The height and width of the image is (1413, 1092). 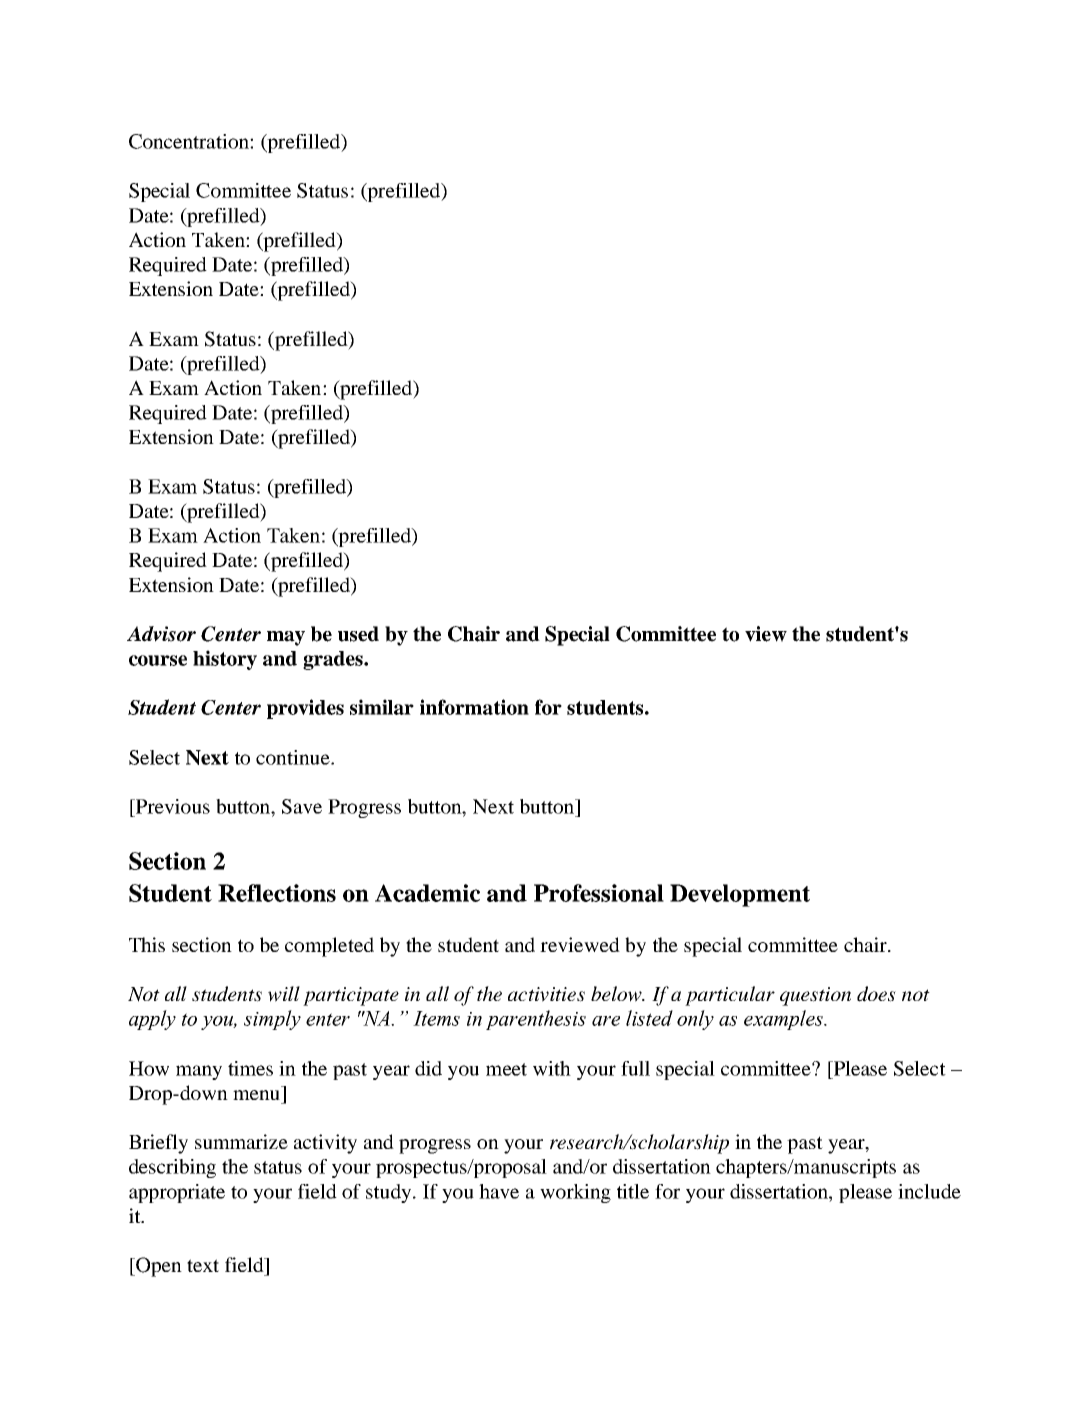 I want to click on Professional, so click(x=599, y=893).
